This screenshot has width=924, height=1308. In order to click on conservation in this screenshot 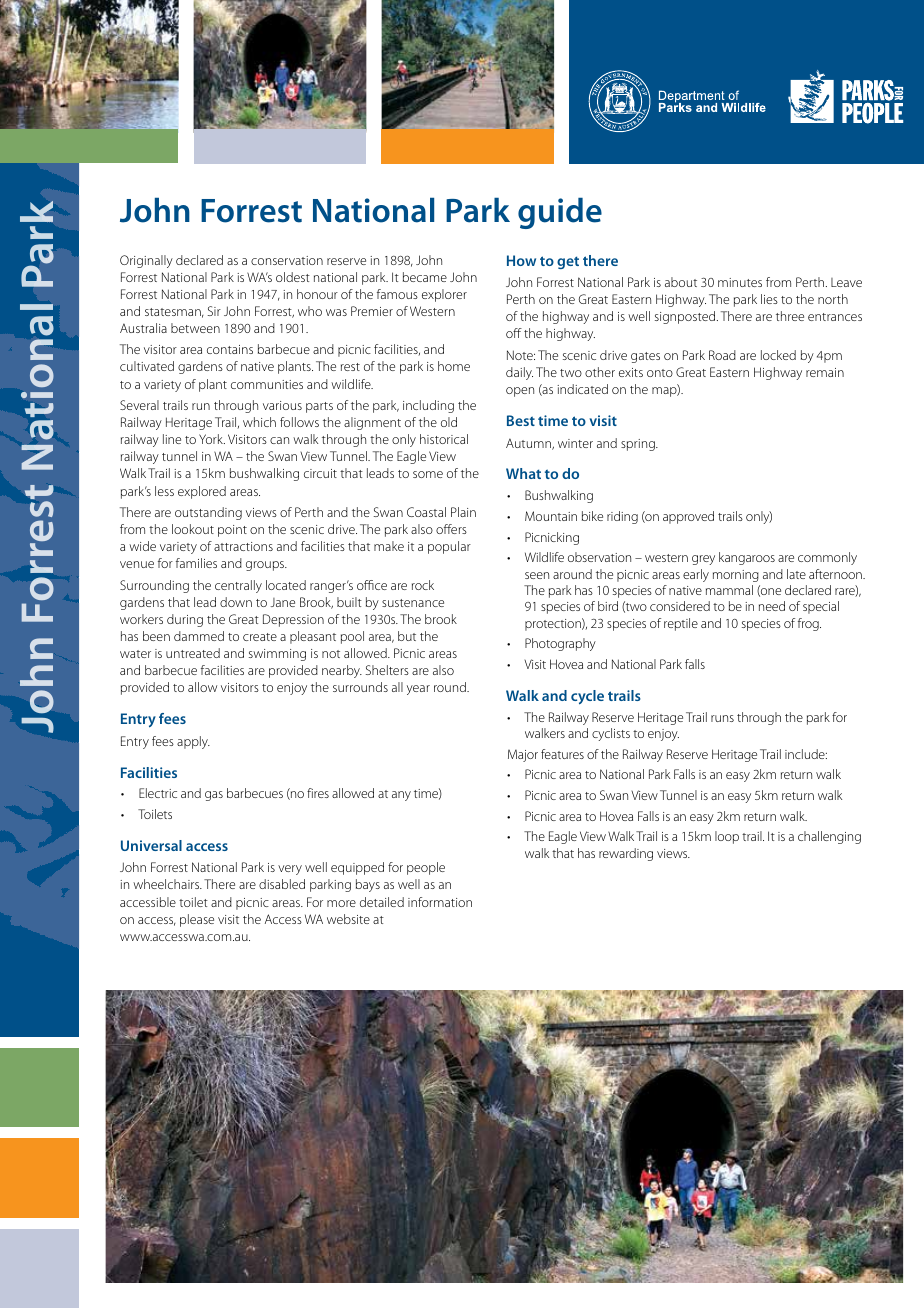, I will do `click(287, 260)`.
